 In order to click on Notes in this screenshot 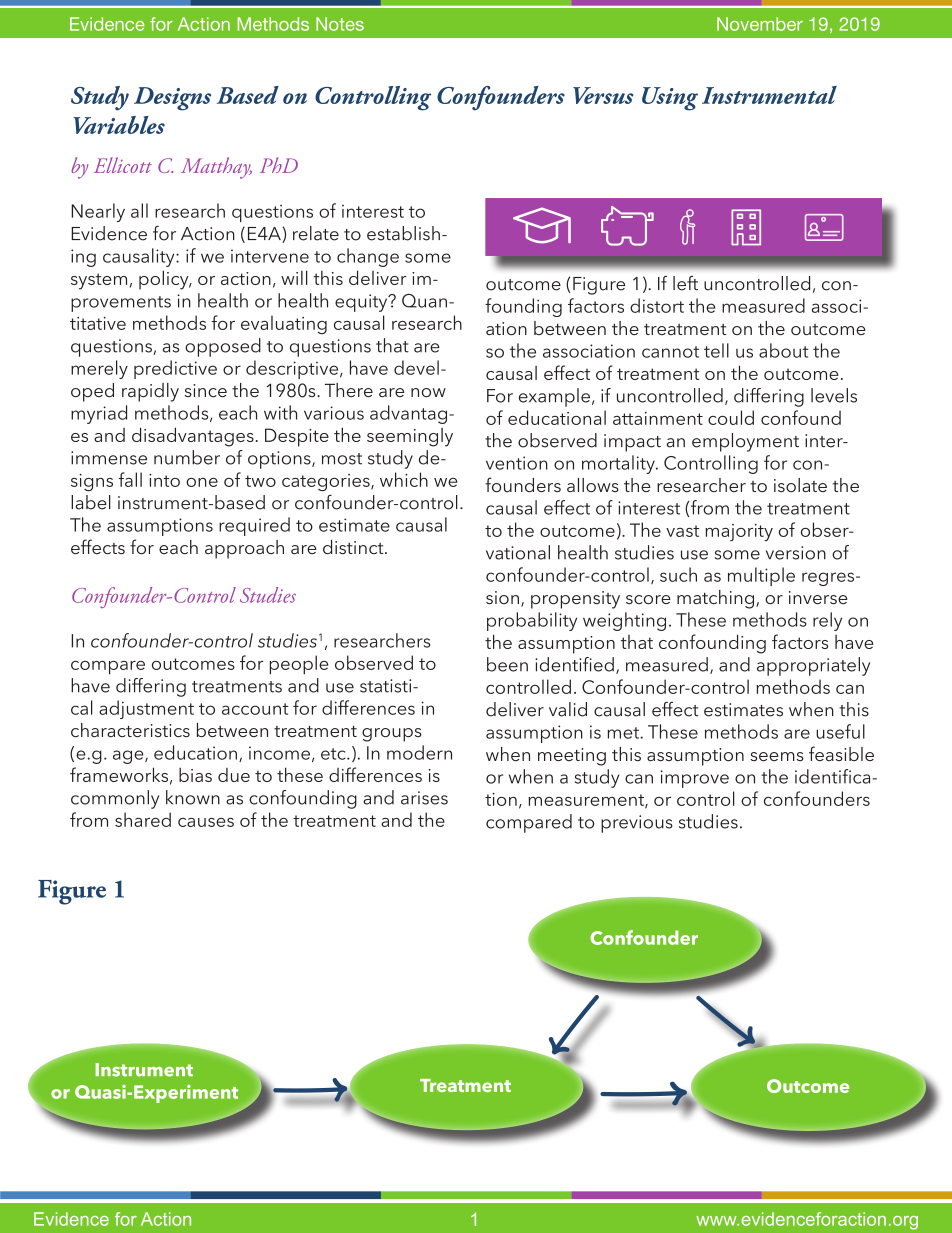, I will do `click(340, 24)`.
